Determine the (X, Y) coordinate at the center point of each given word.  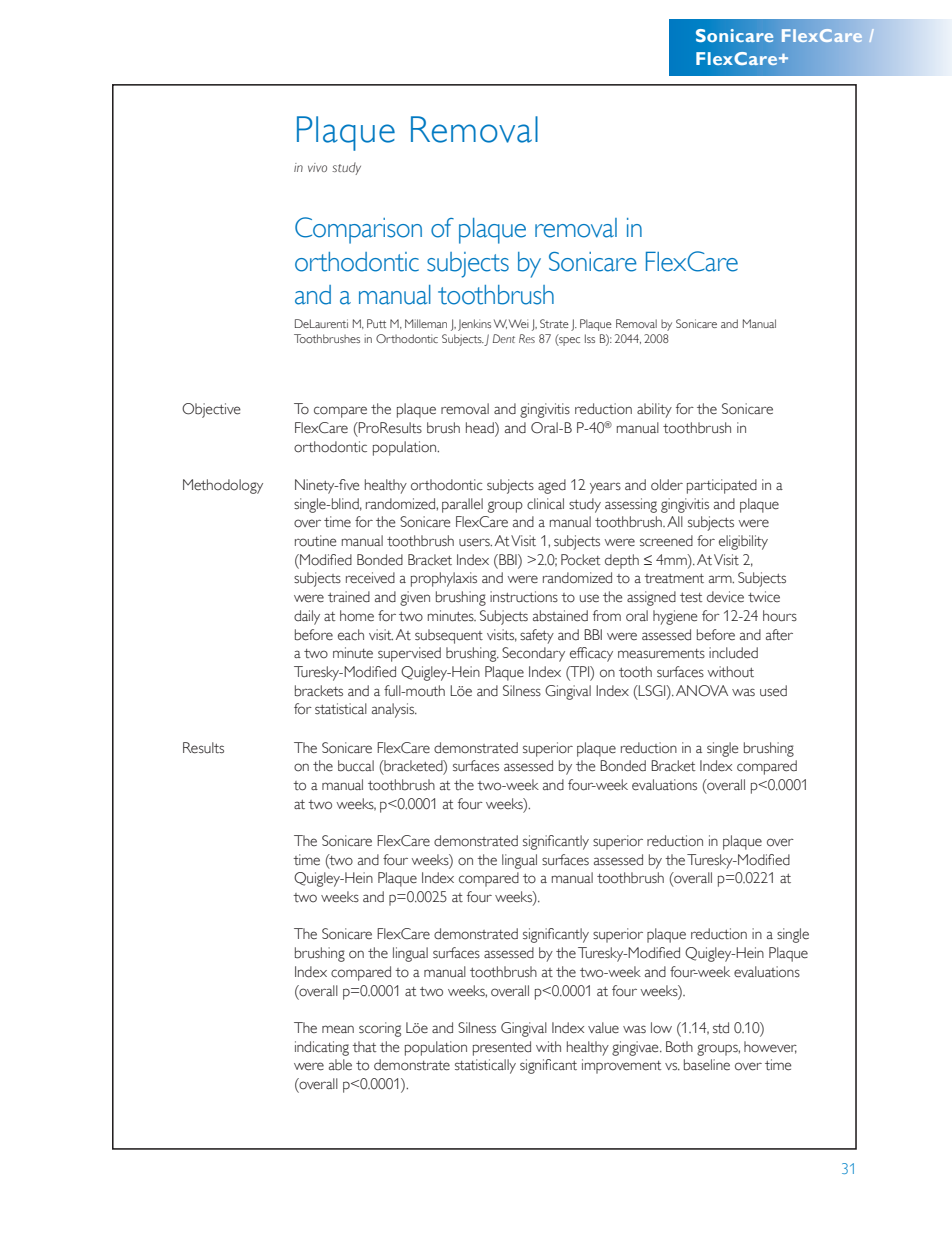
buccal (356, 766)
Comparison (358, 230)
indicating (322, 1048)
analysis (394, 710)
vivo (317, 167)
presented (502, 1048)
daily (307, 617)
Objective (211, 410)
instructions (524, 597)
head (481, 429)
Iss (590, 338)
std (721, 1027)
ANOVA (702, 691)
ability (654, 410)
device (725, 597)
